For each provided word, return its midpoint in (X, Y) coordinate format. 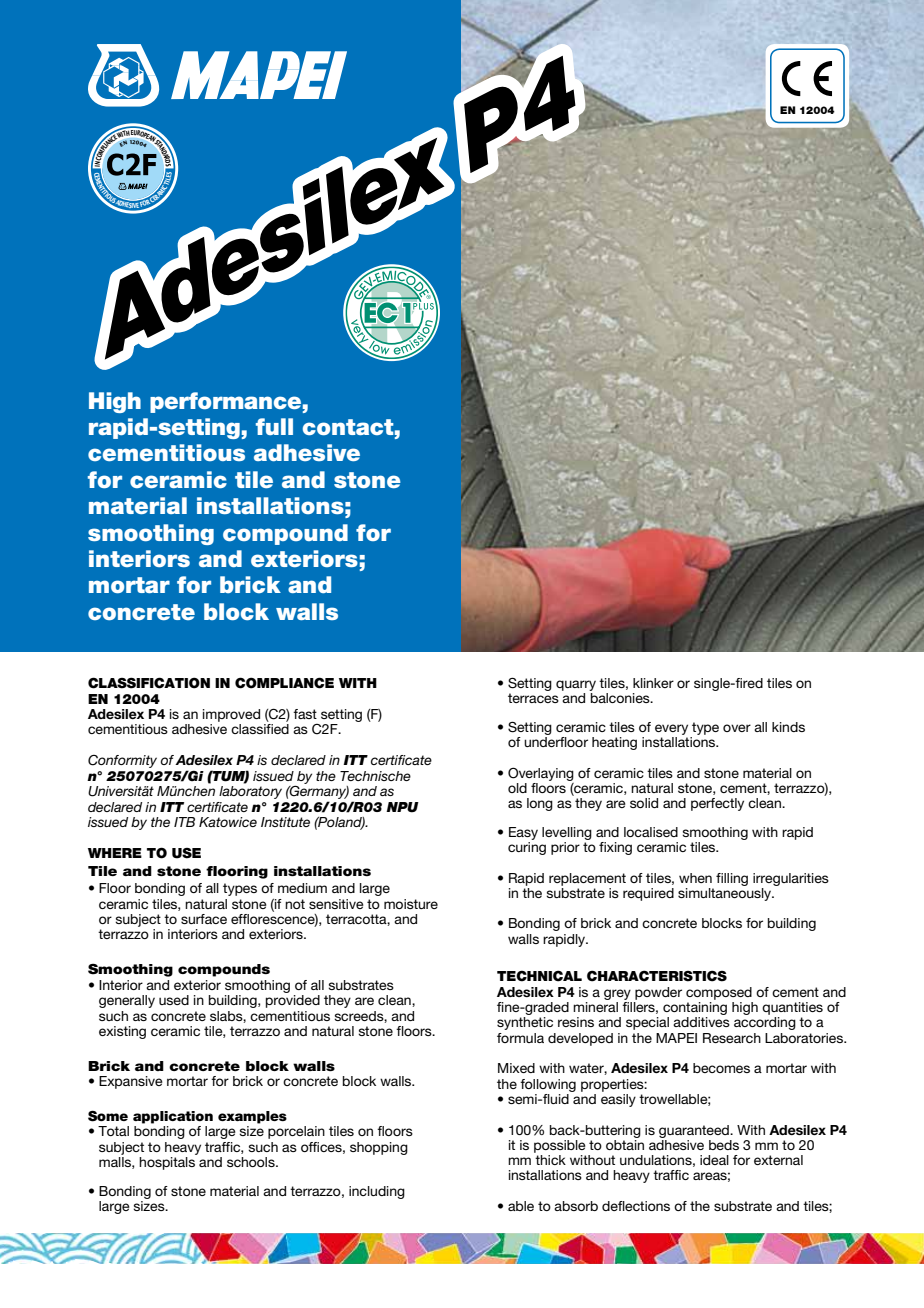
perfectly (717, 804)
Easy (523, 833)
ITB (184, 822)
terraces (533, 698)
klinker (653, 683)
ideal (714, 1160)
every (671, 729)
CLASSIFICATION (149, 683)
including (377, 1192)
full (274, 426)
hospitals (167, 1163)
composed (719, 993)
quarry (576, 687)
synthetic (525, 1023)
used (174, 1000)
